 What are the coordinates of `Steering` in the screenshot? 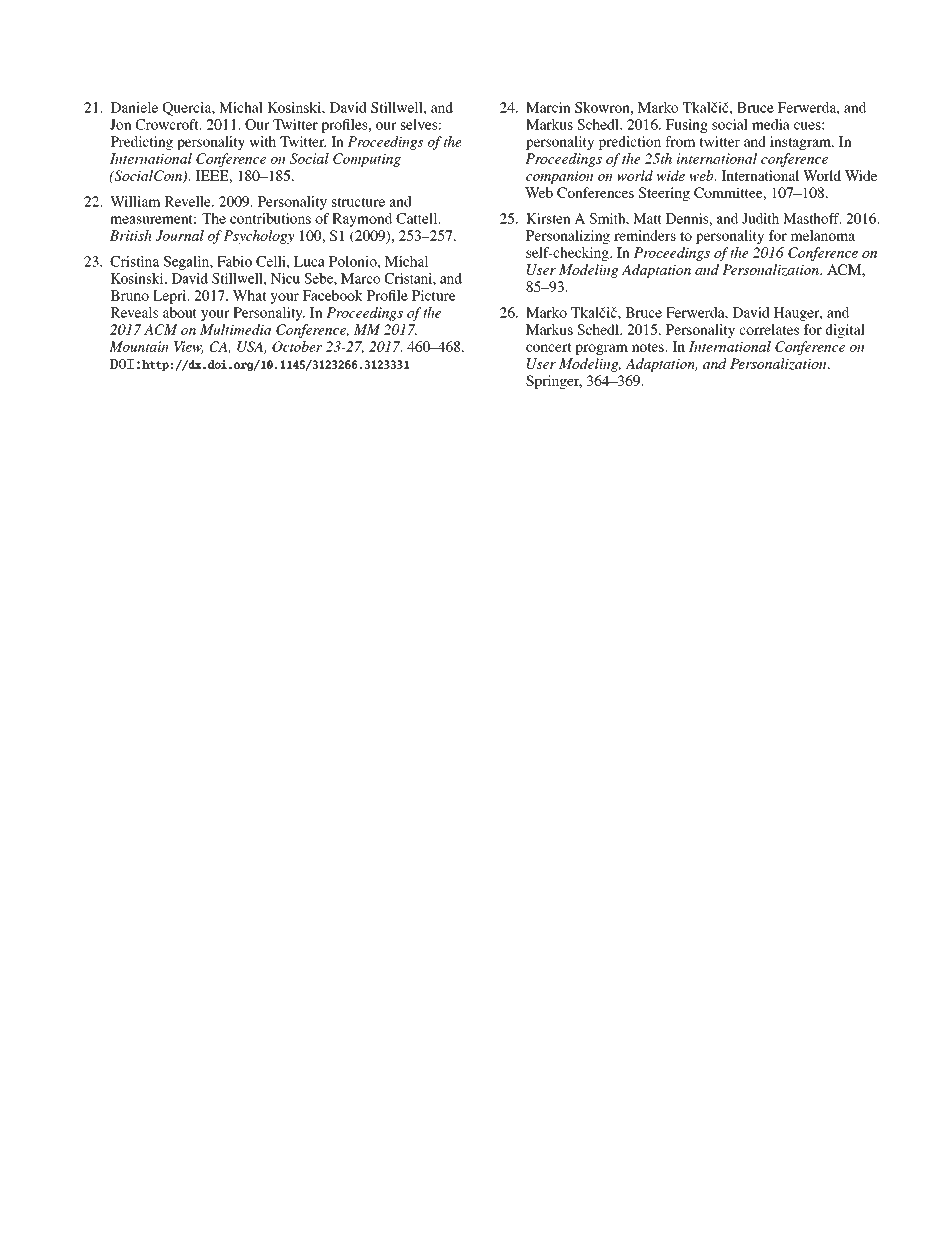 It's located at (664, 194).
